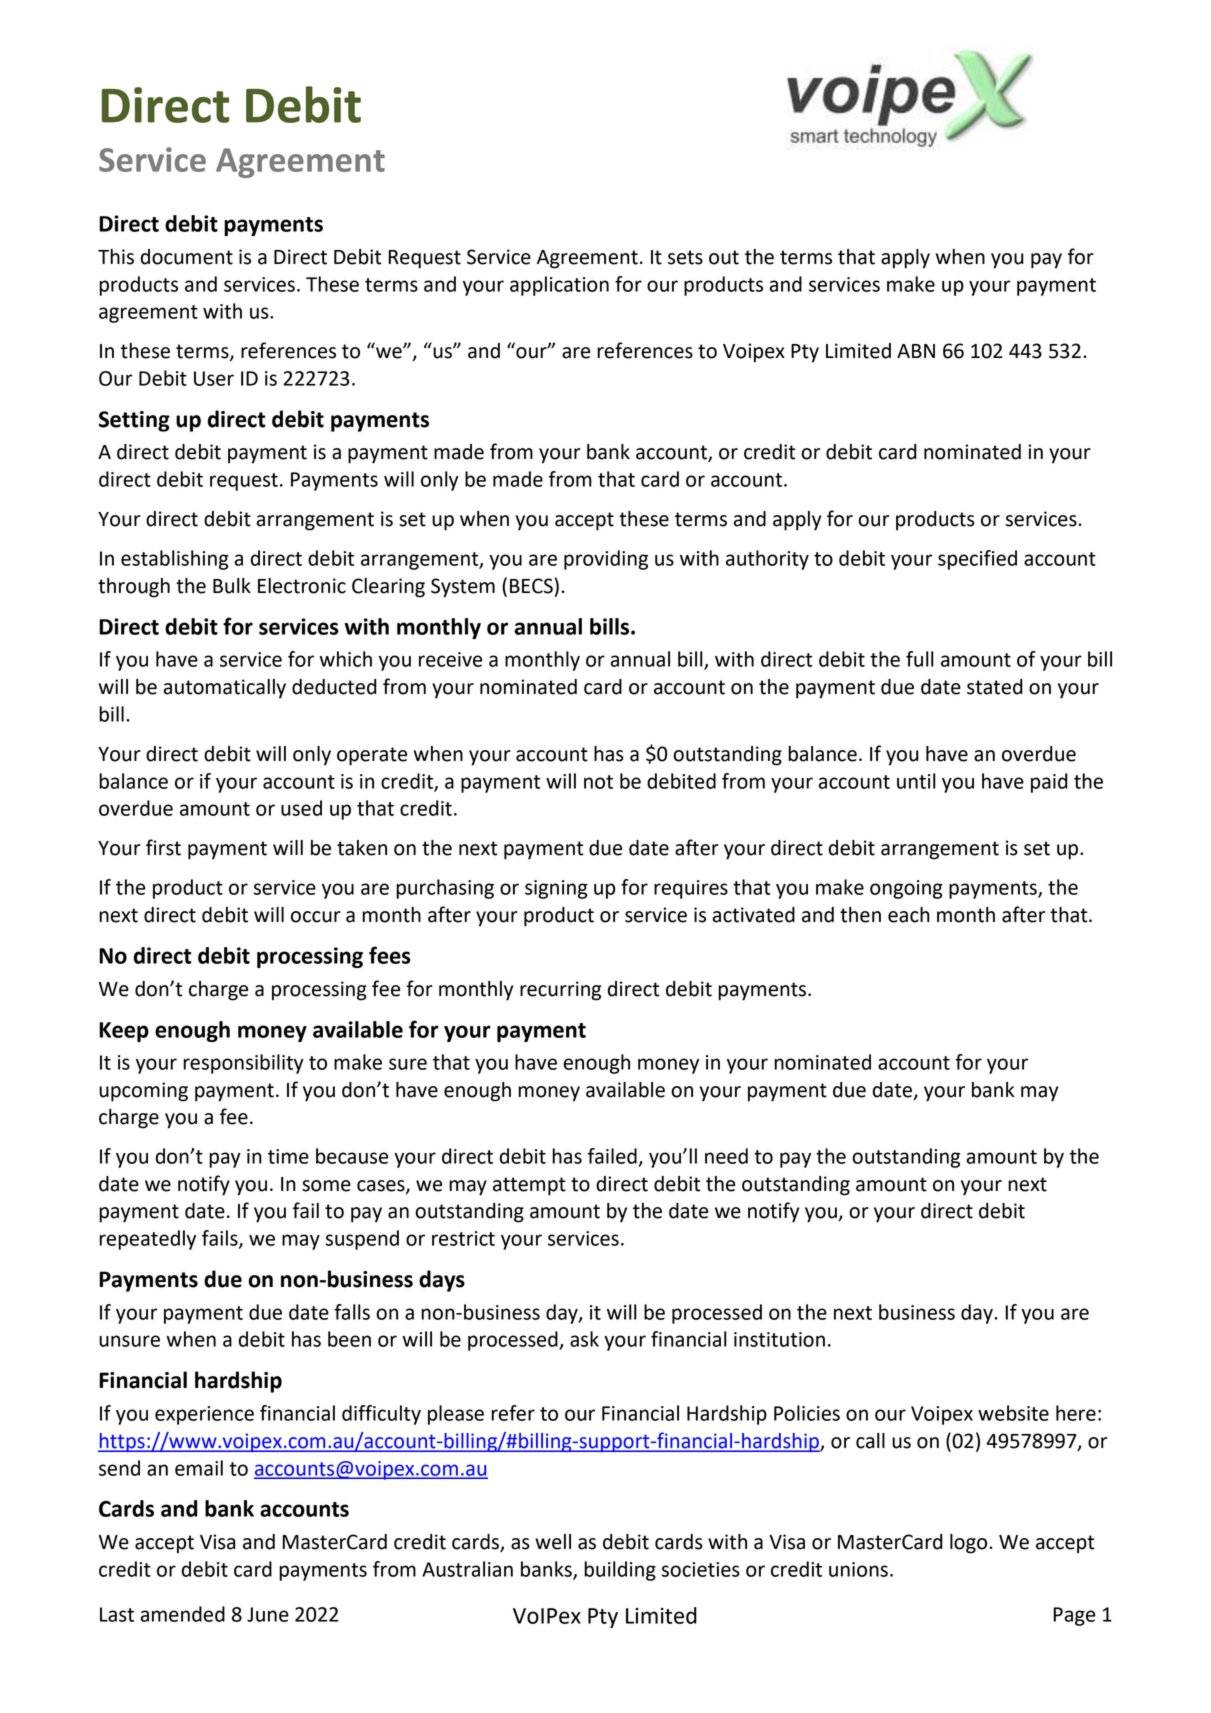  Describe the element at coordinates (909, 915) in the document. I see `each` at that location.
